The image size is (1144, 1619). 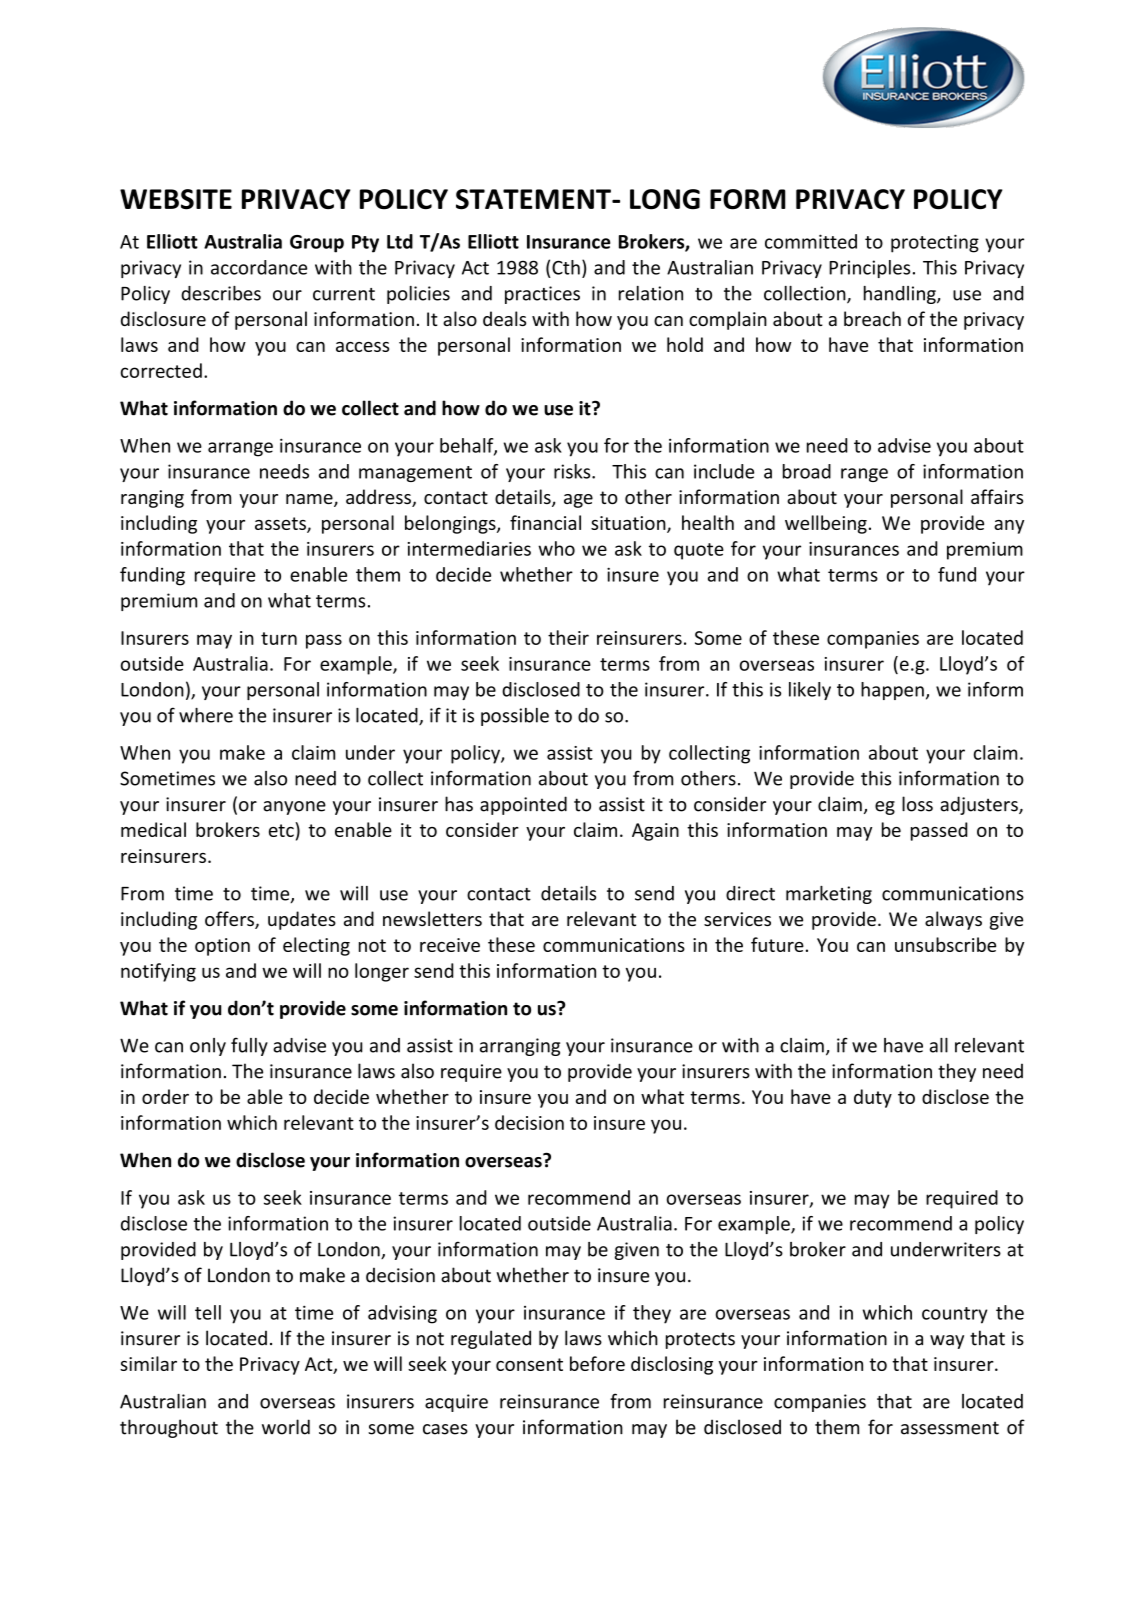 What do you see at coordinates (568, 637) in the image?
I see `their` at bounding box center [568, 637].
